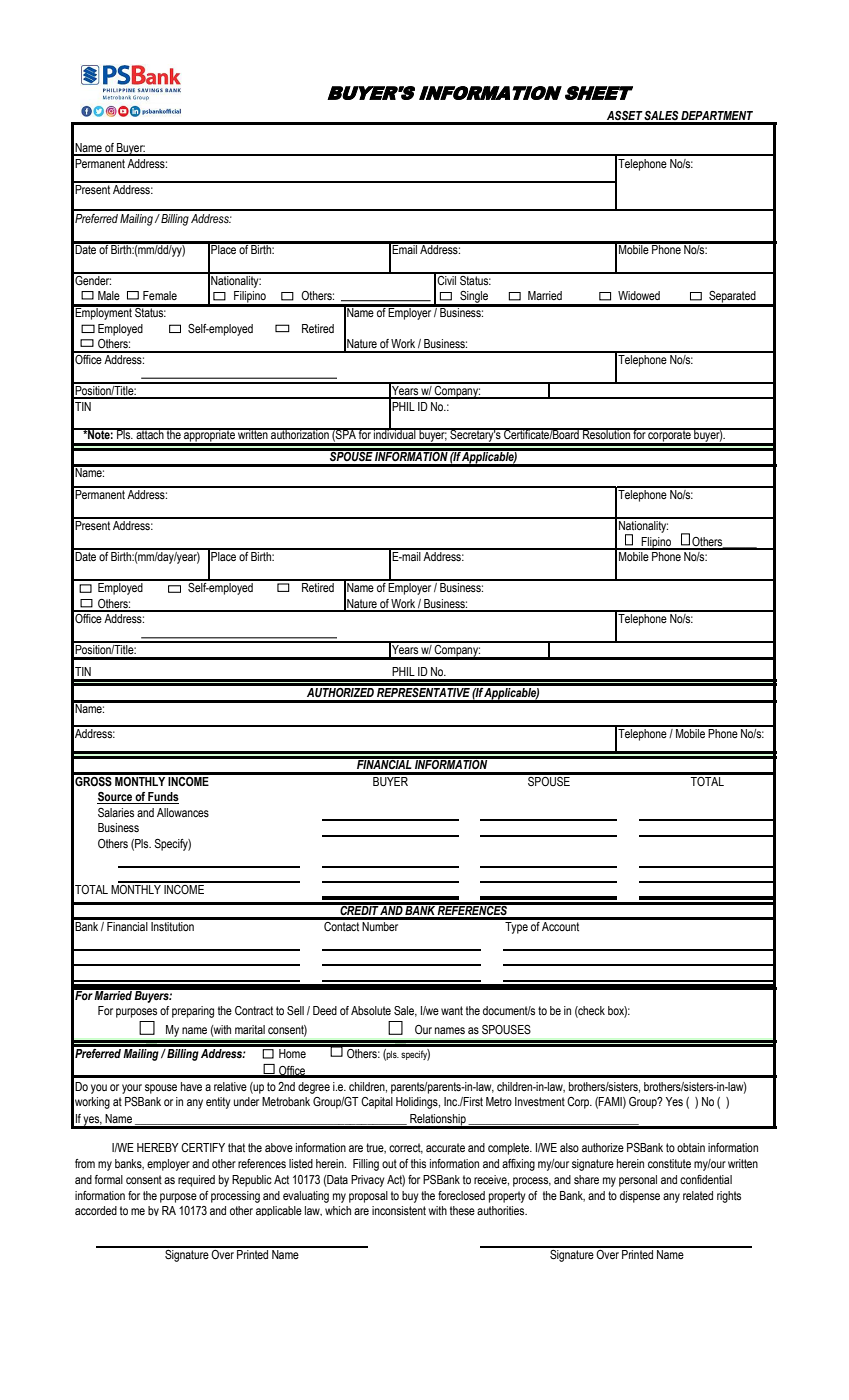 The image size is (849, 1400). I want to click on authorization, so click(300, 433).
